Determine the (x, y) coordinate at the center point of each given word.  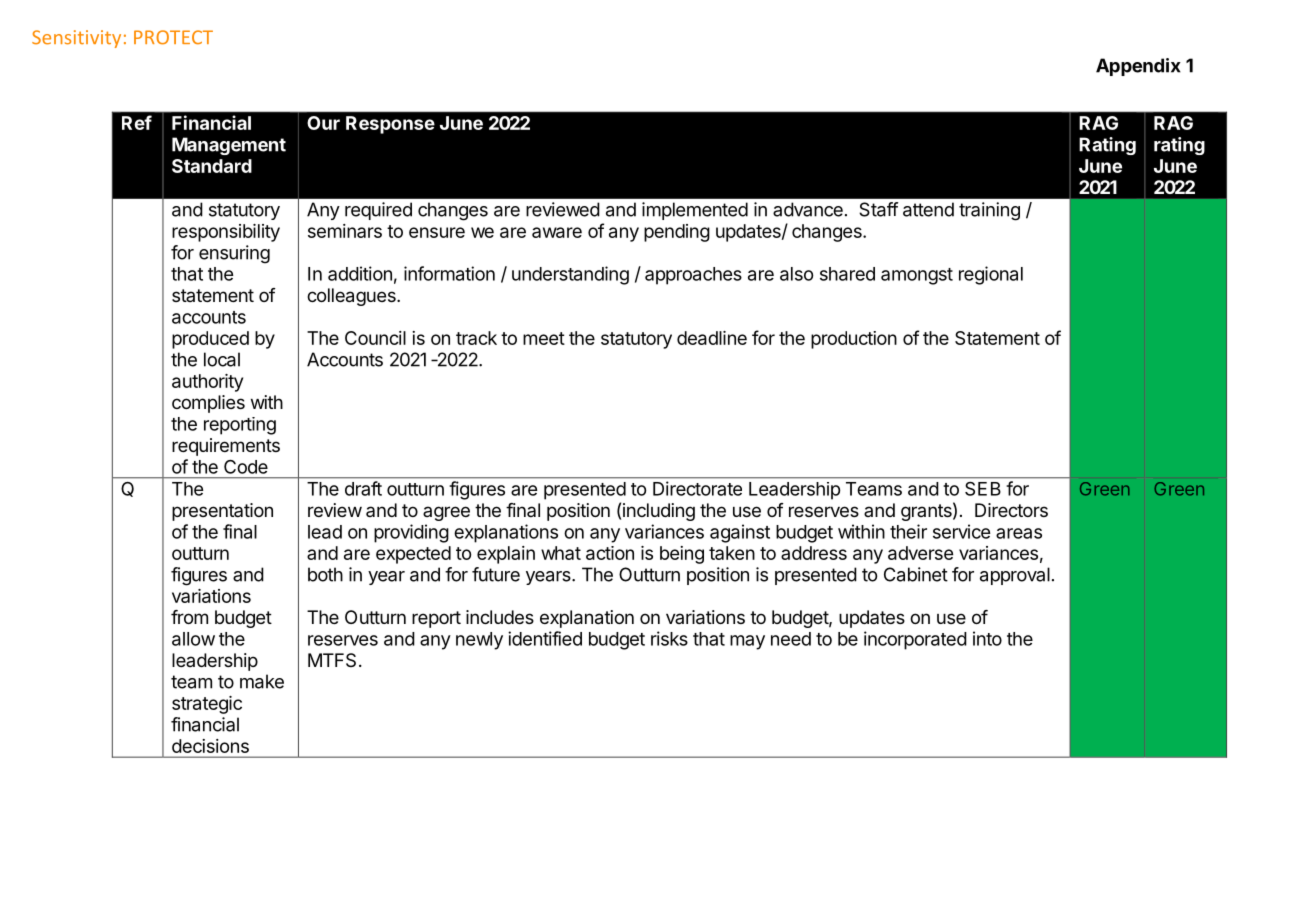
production (854, 340)
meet (544, 338)
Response (390, 125)
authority (207, 383)
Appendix (1138, 67)
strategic (207, 705)
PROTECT (173, 37)
